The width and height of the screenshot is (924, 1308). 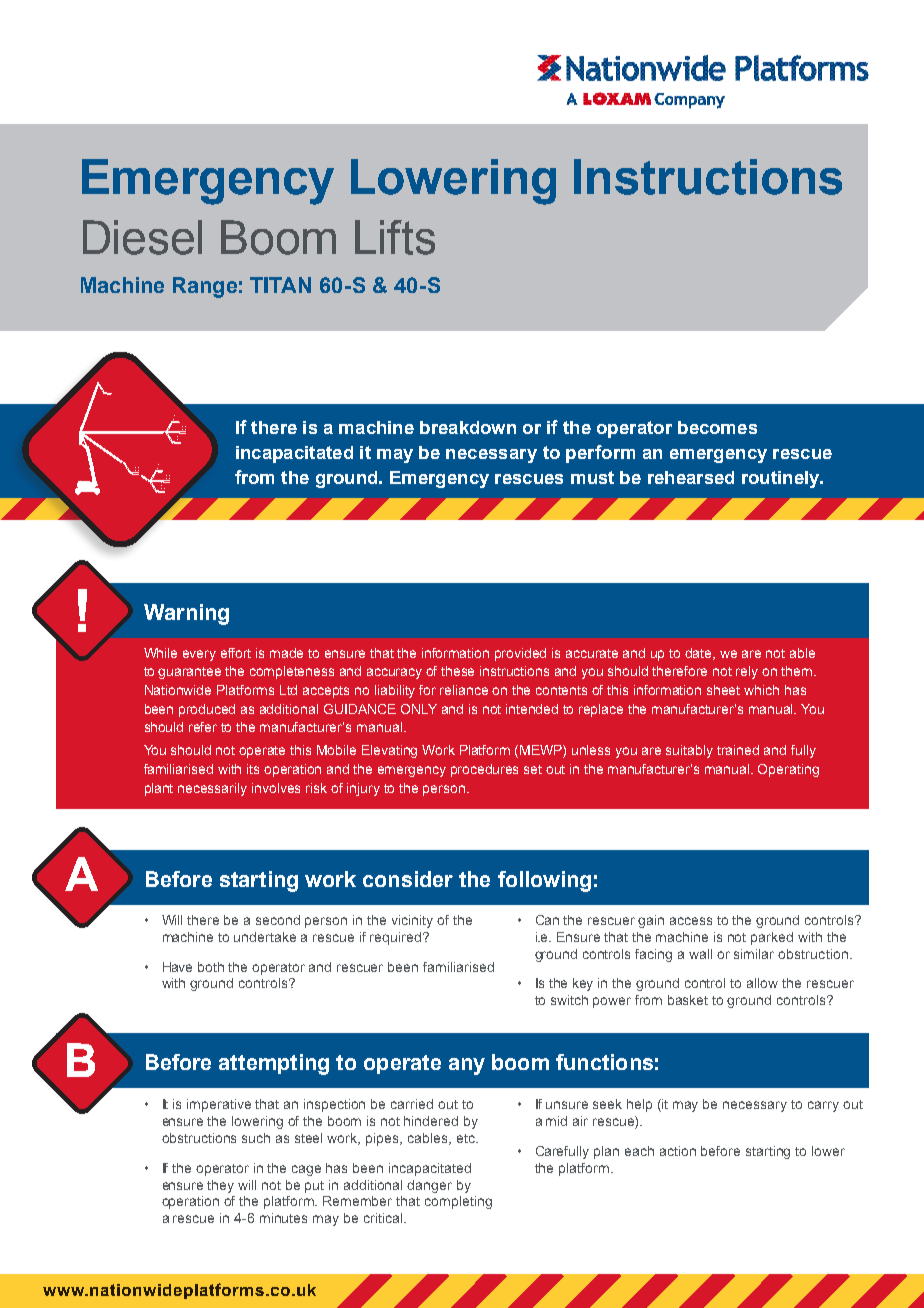 What do you see at coordinates (212, 789) in the screenshot?
I see `necessarily` at bounding box center [212, 789].
